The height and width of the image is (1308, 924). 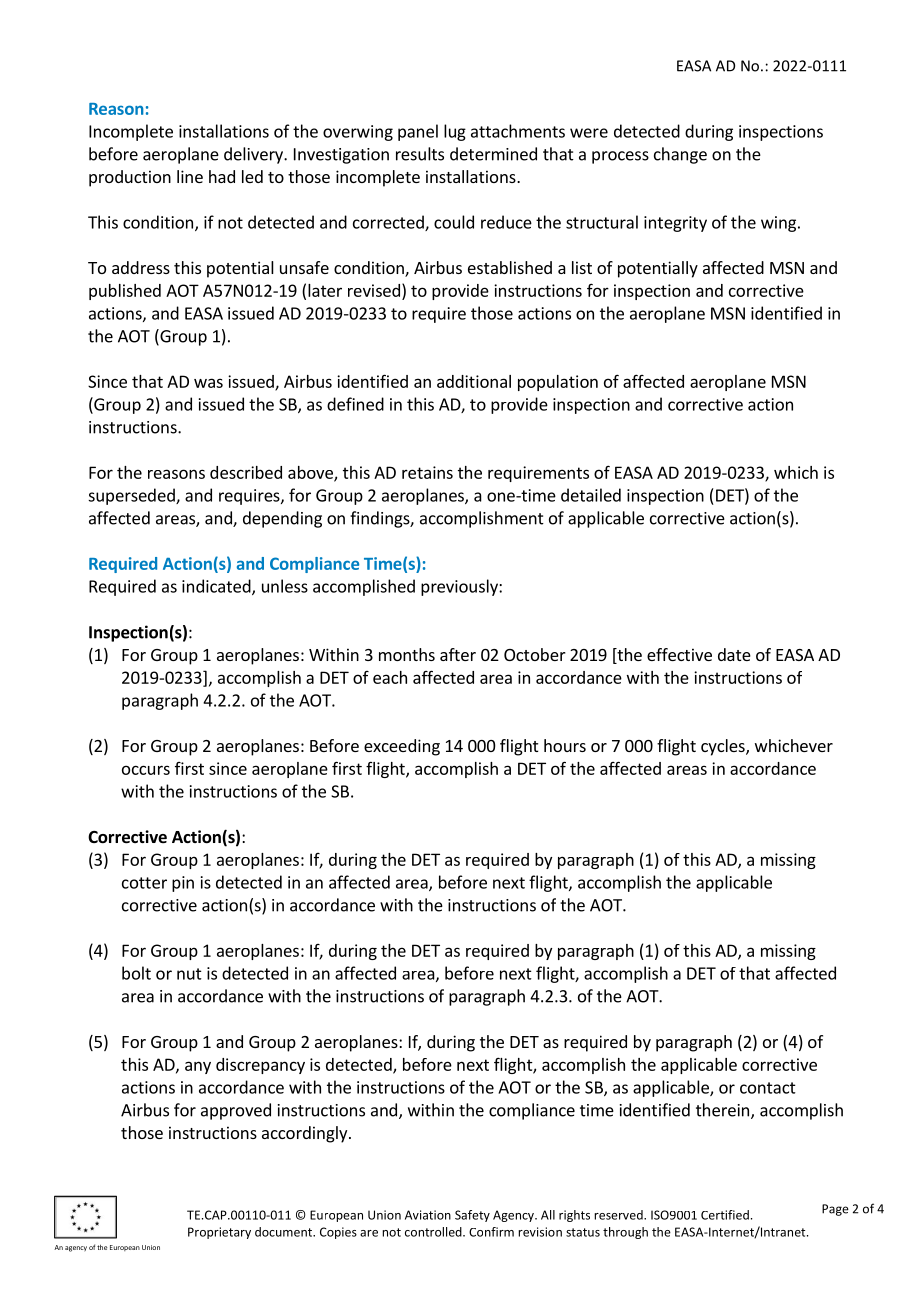 I want to click on determined, so click(x=493, y=154).
